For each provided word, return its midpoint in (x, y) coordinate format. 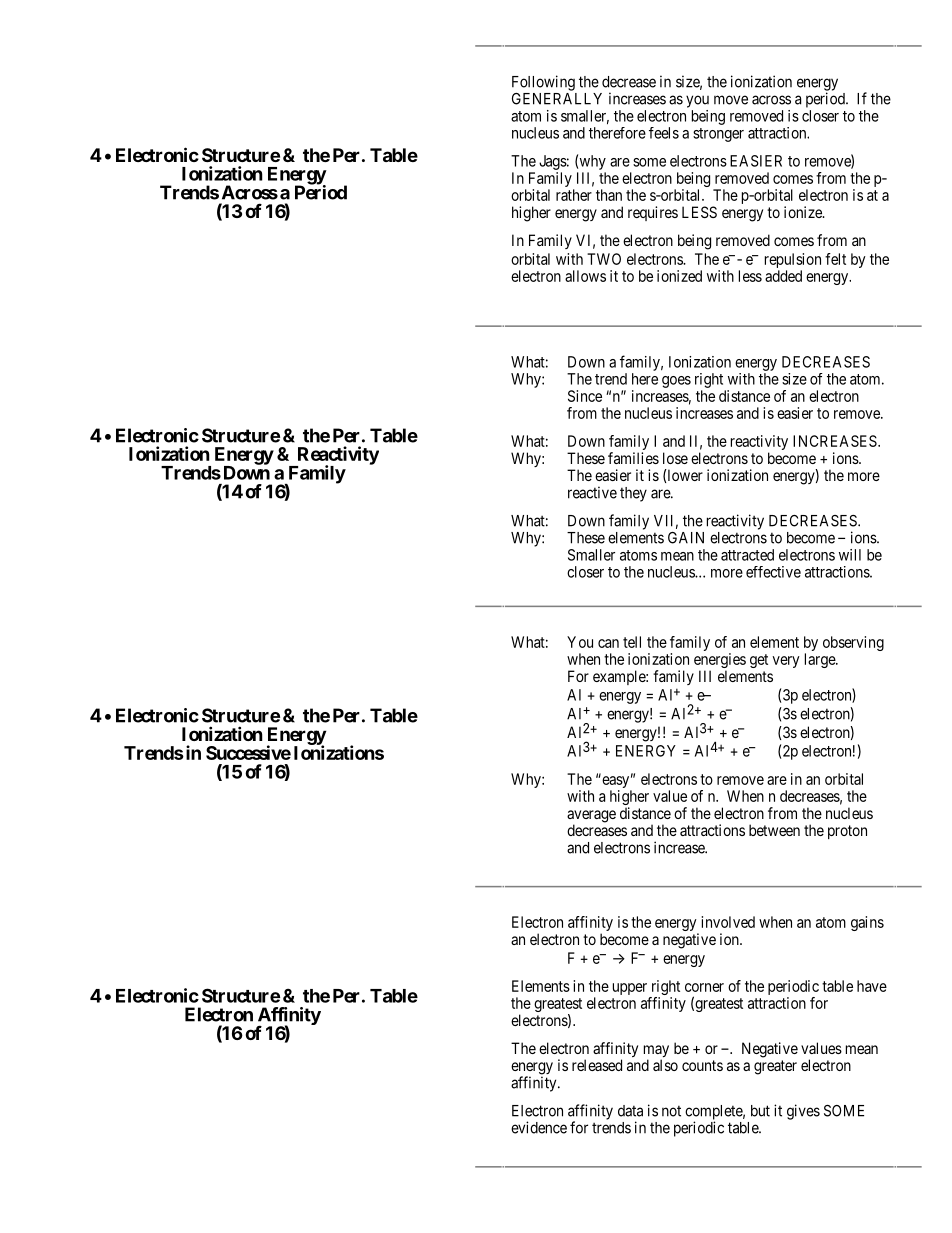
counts (702, 1065)
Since (585, 396)
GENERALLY (557, 99)
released (597, 1065)
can (608, 643)
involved (728, 922)
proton (847, 832)
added (783, 276)
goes (676, 382)
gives (803, 1112)
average (591, 817)
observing (853, 643)
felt (835, 259)
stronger (718, 135)
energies (720, 662)
